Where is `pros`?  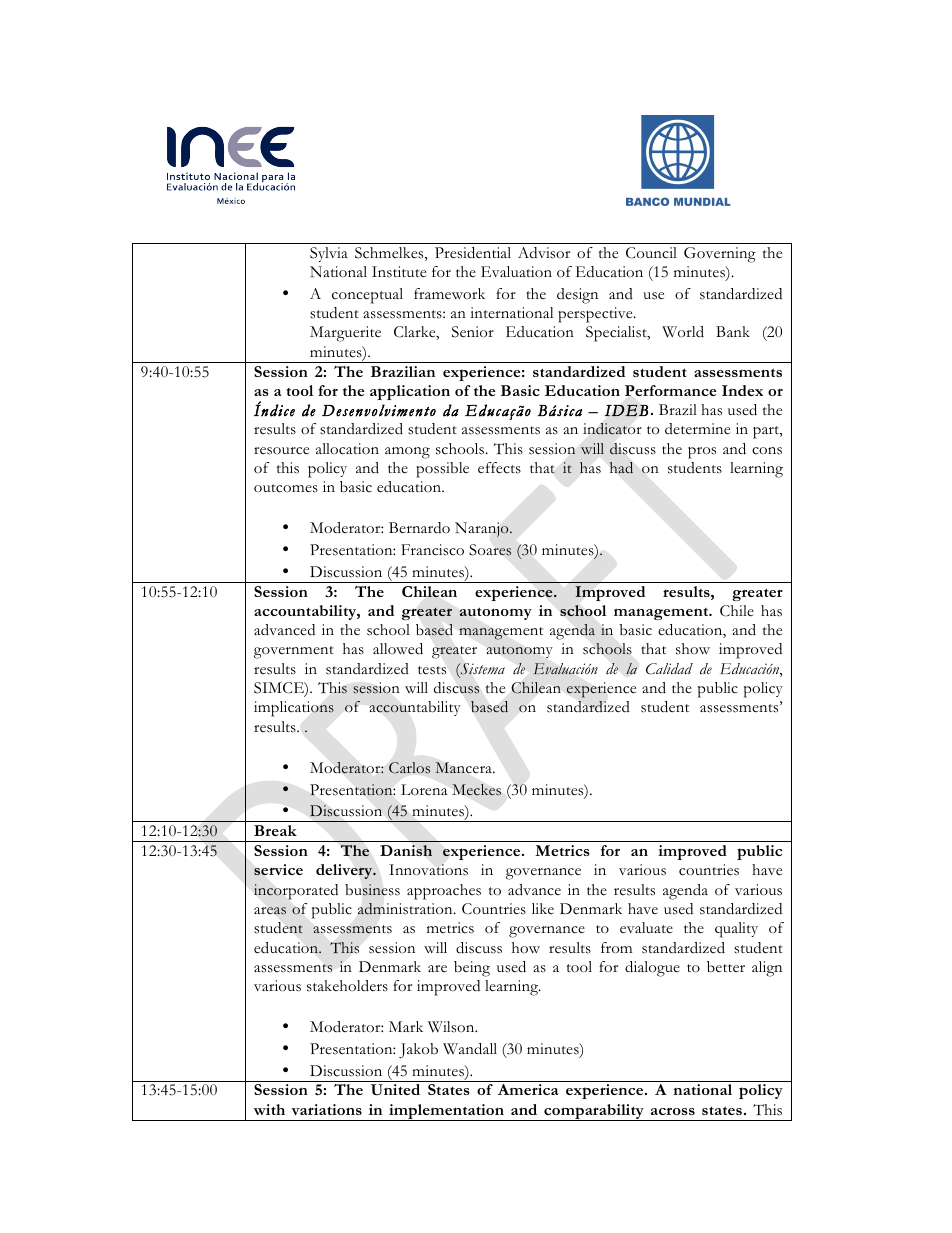
pros is located at coordinates (702, 453).
